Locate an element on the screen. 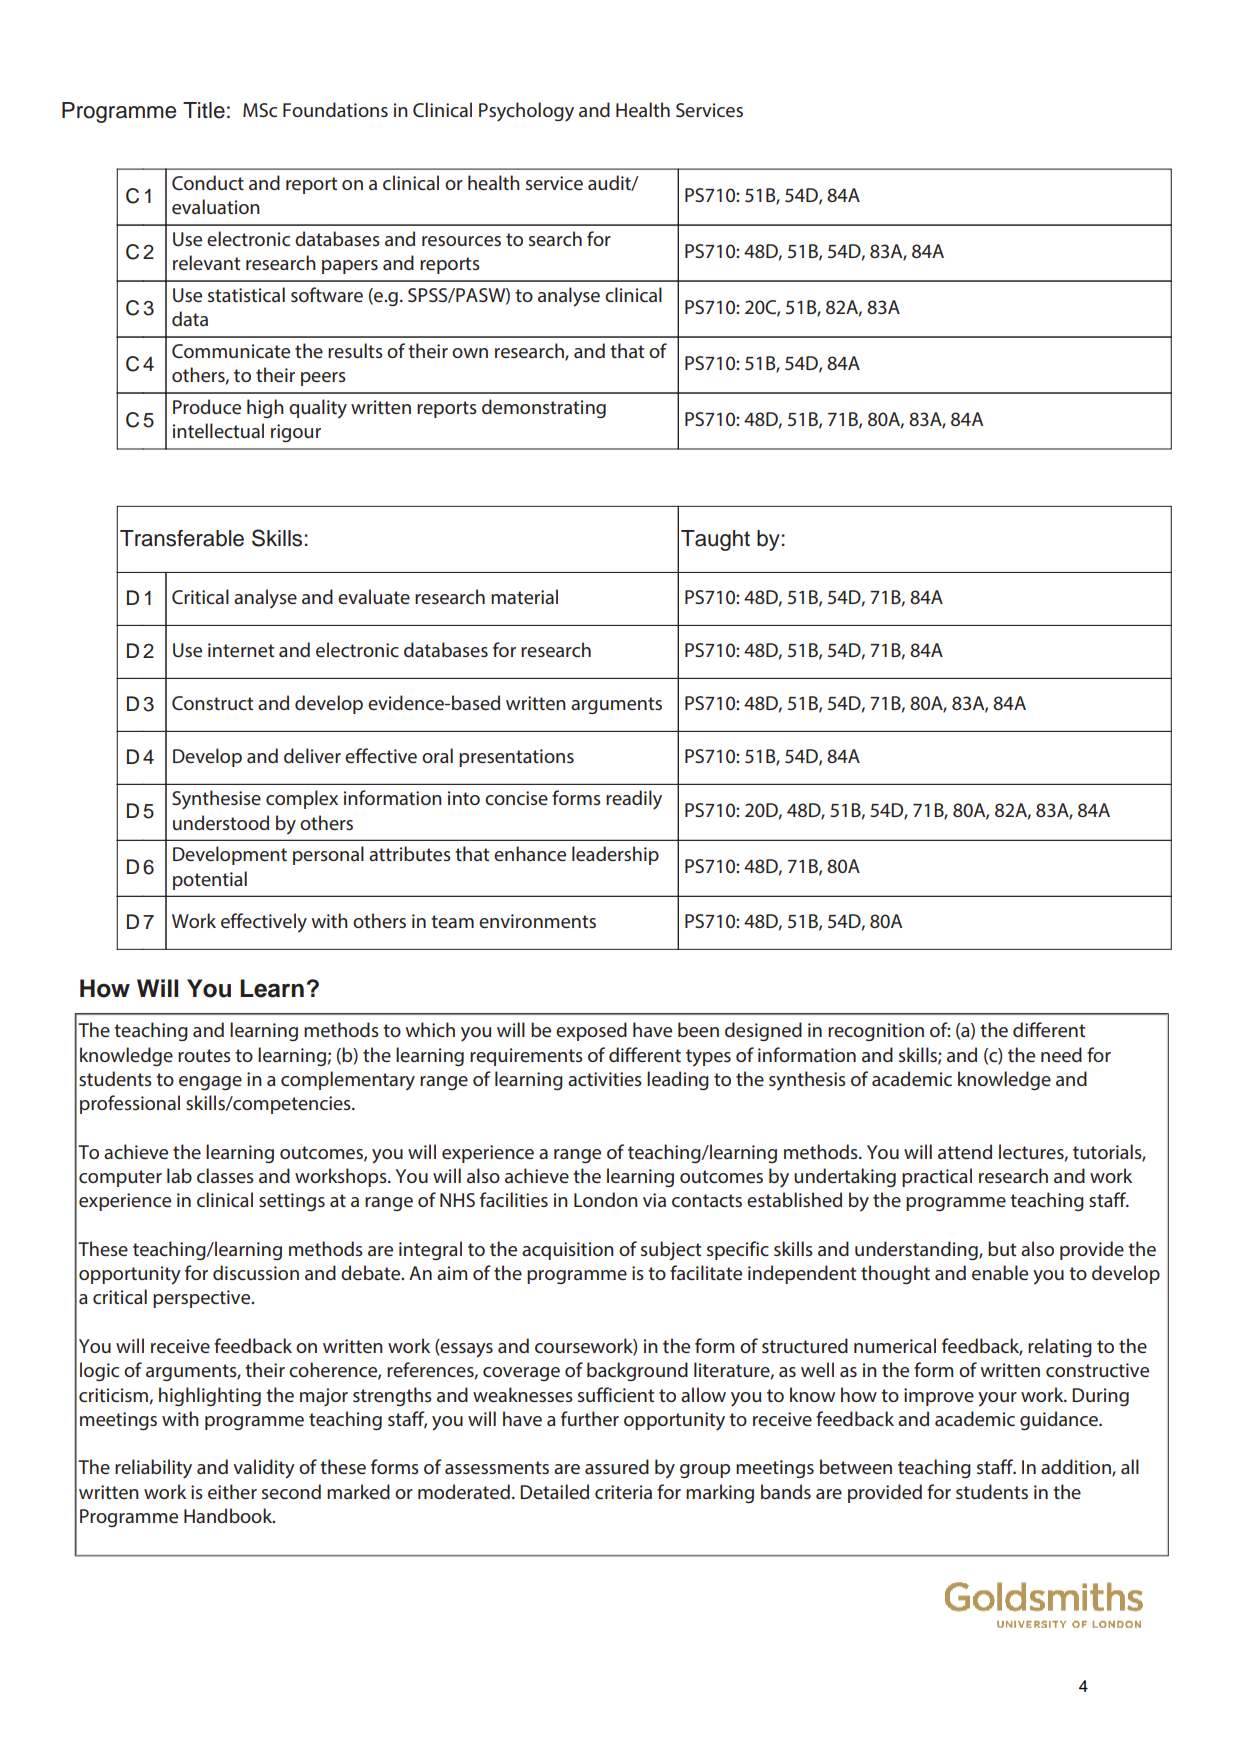 This screenshot has height=1752, width=1238. resources is located at coordinates (461, 241).
